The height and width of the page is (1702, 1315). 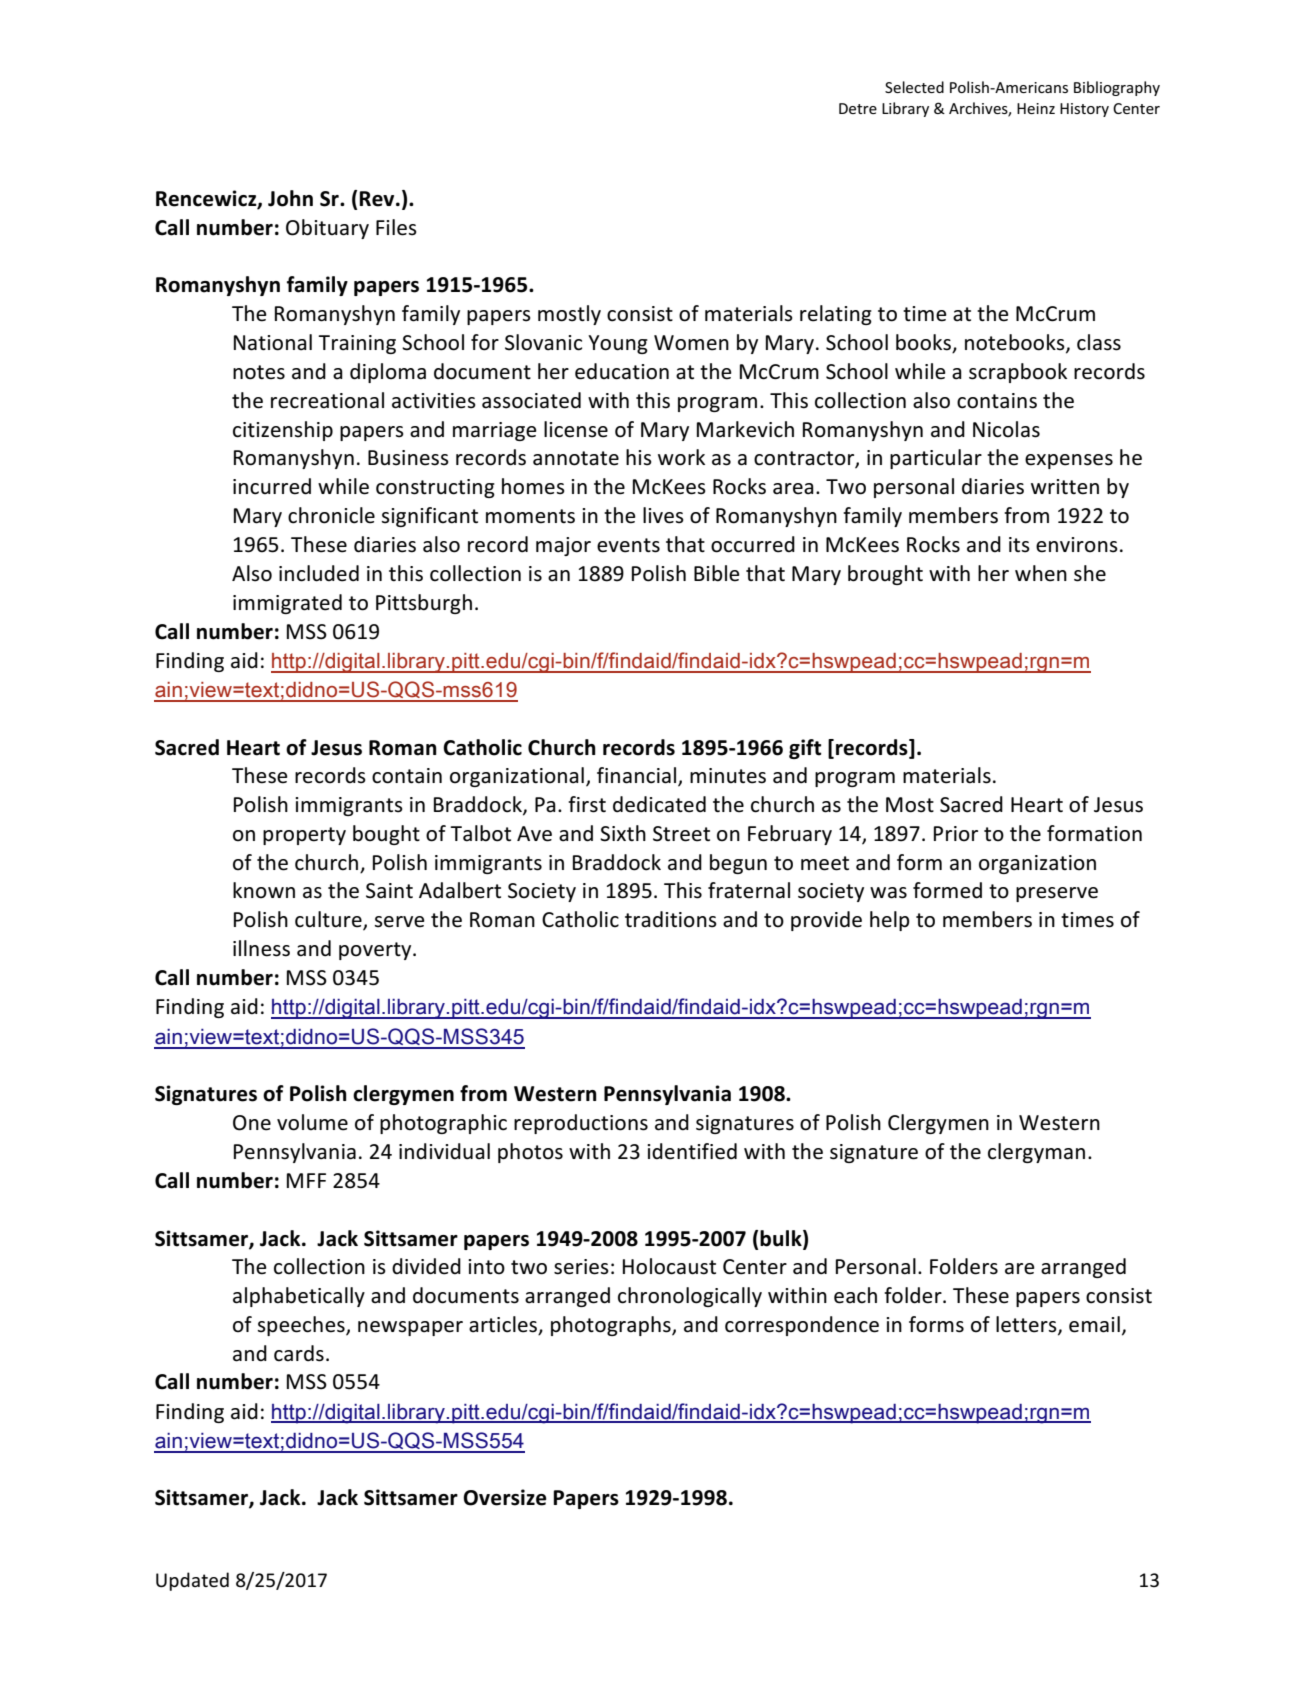 What do you see at coordinates (581, 1124) in the page?
I see `reproductions` at bounding box center [581, 1124].
